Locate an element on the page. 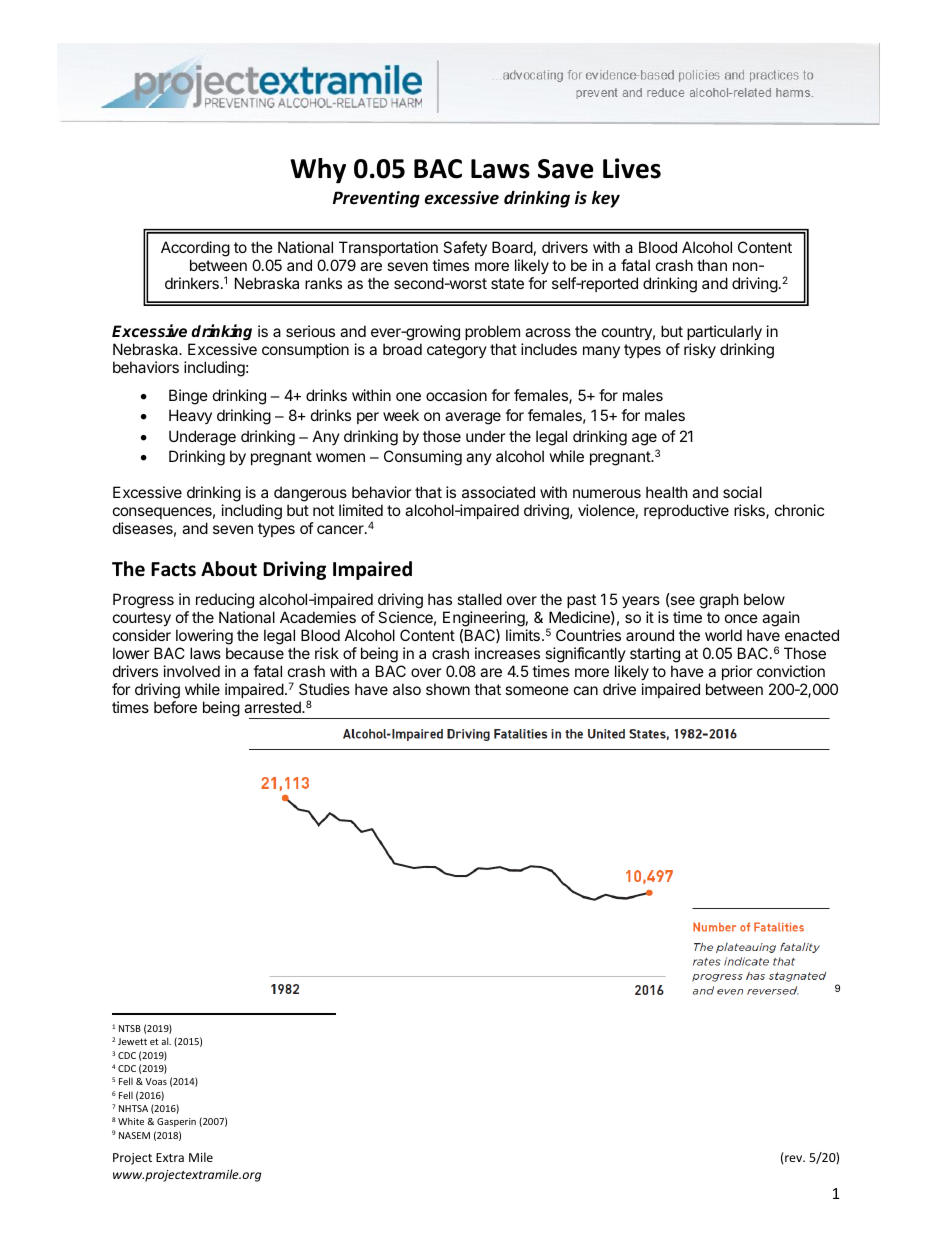 This document has height=1233, width=952. NHTSA is located at coordinates (133, 1108).
